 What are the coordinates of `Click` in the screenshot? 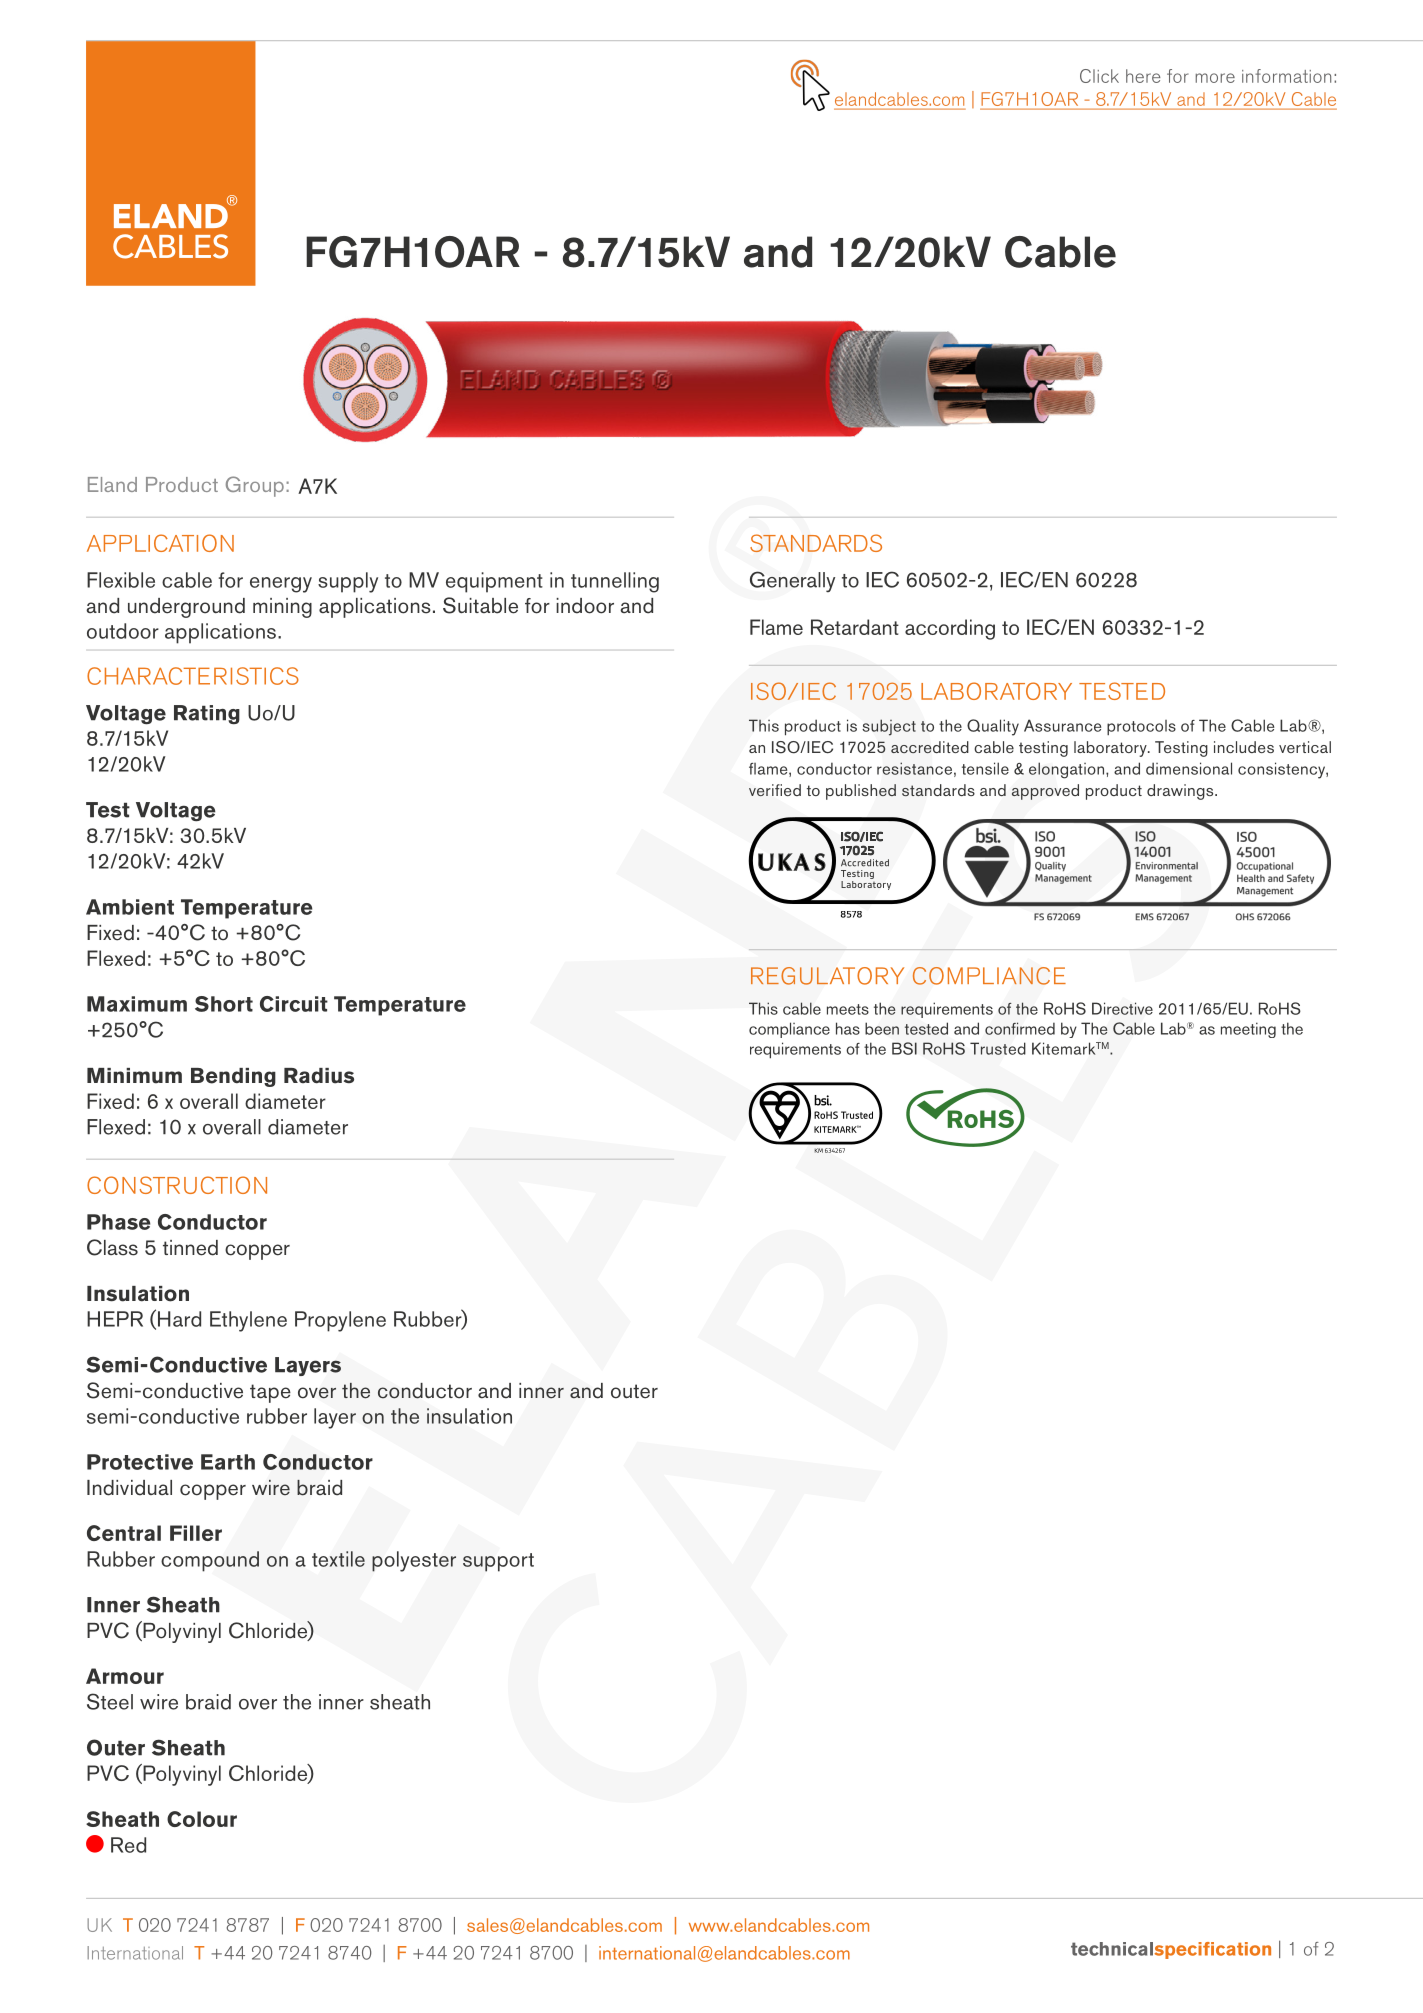 It's located at (1099, 76).
